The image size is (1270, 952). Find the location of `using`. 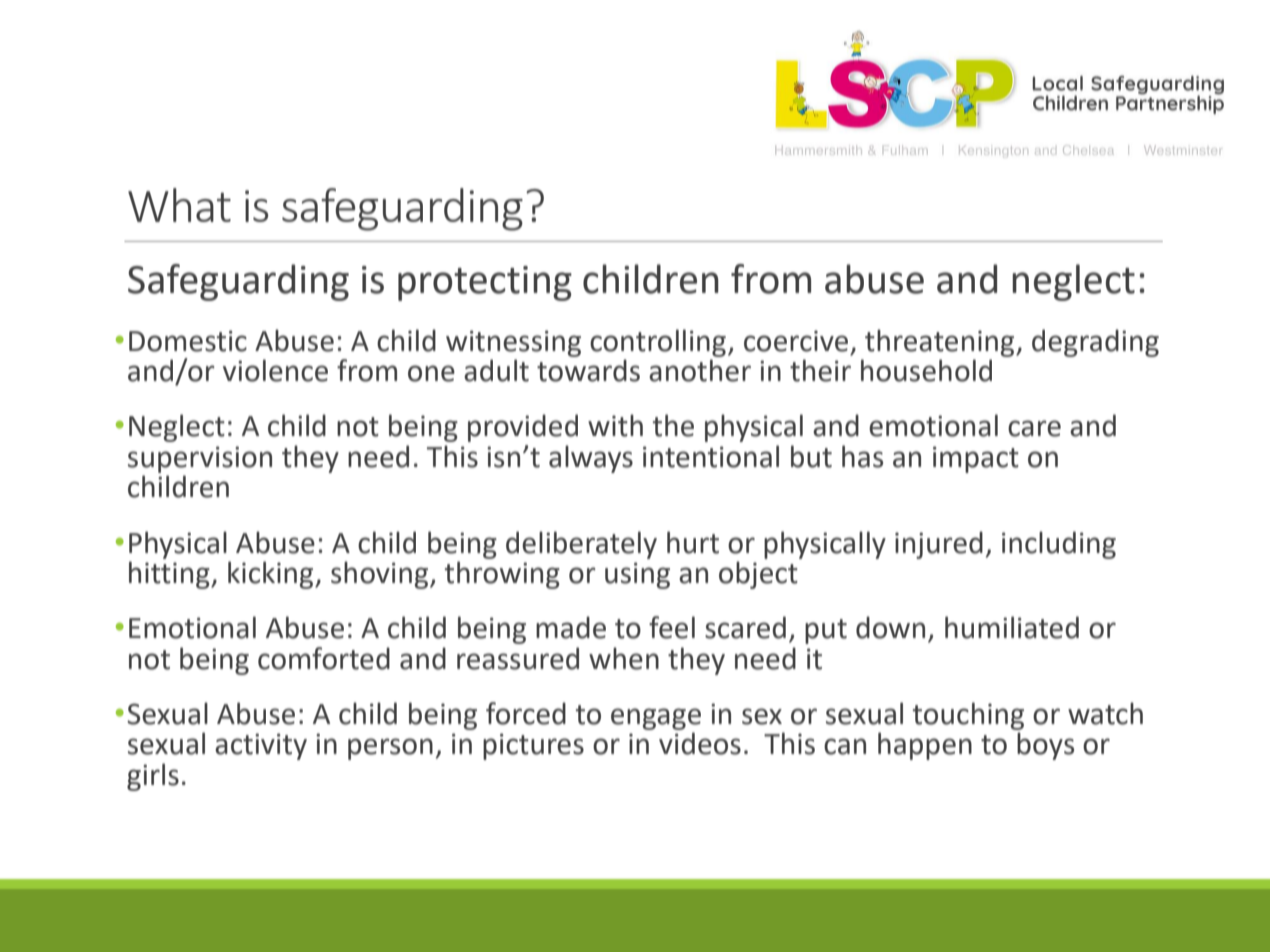

using is located at coordinates (637, 575).
